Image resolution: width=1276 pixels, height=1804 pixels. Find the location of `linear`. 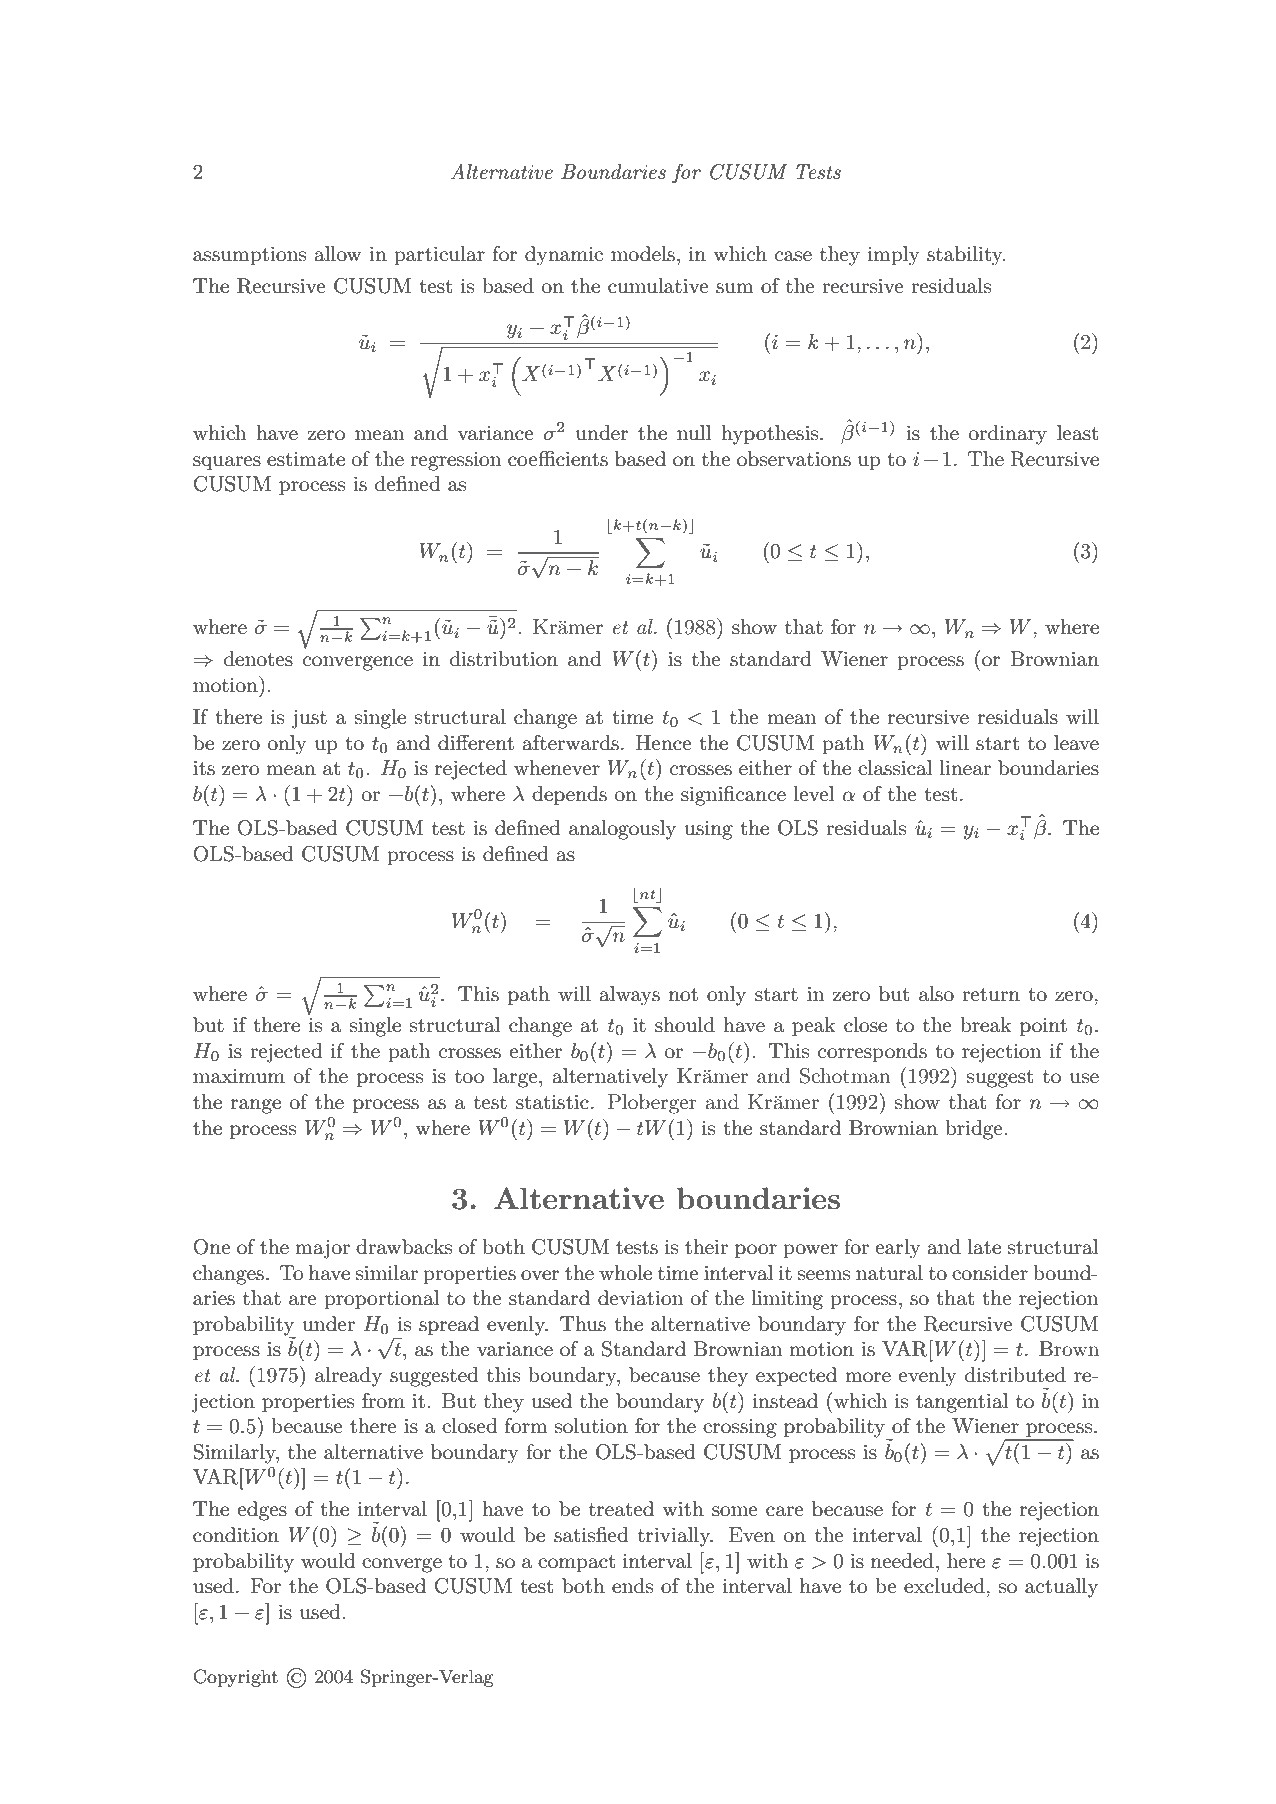

linear is located at coordinates (965, 768).
